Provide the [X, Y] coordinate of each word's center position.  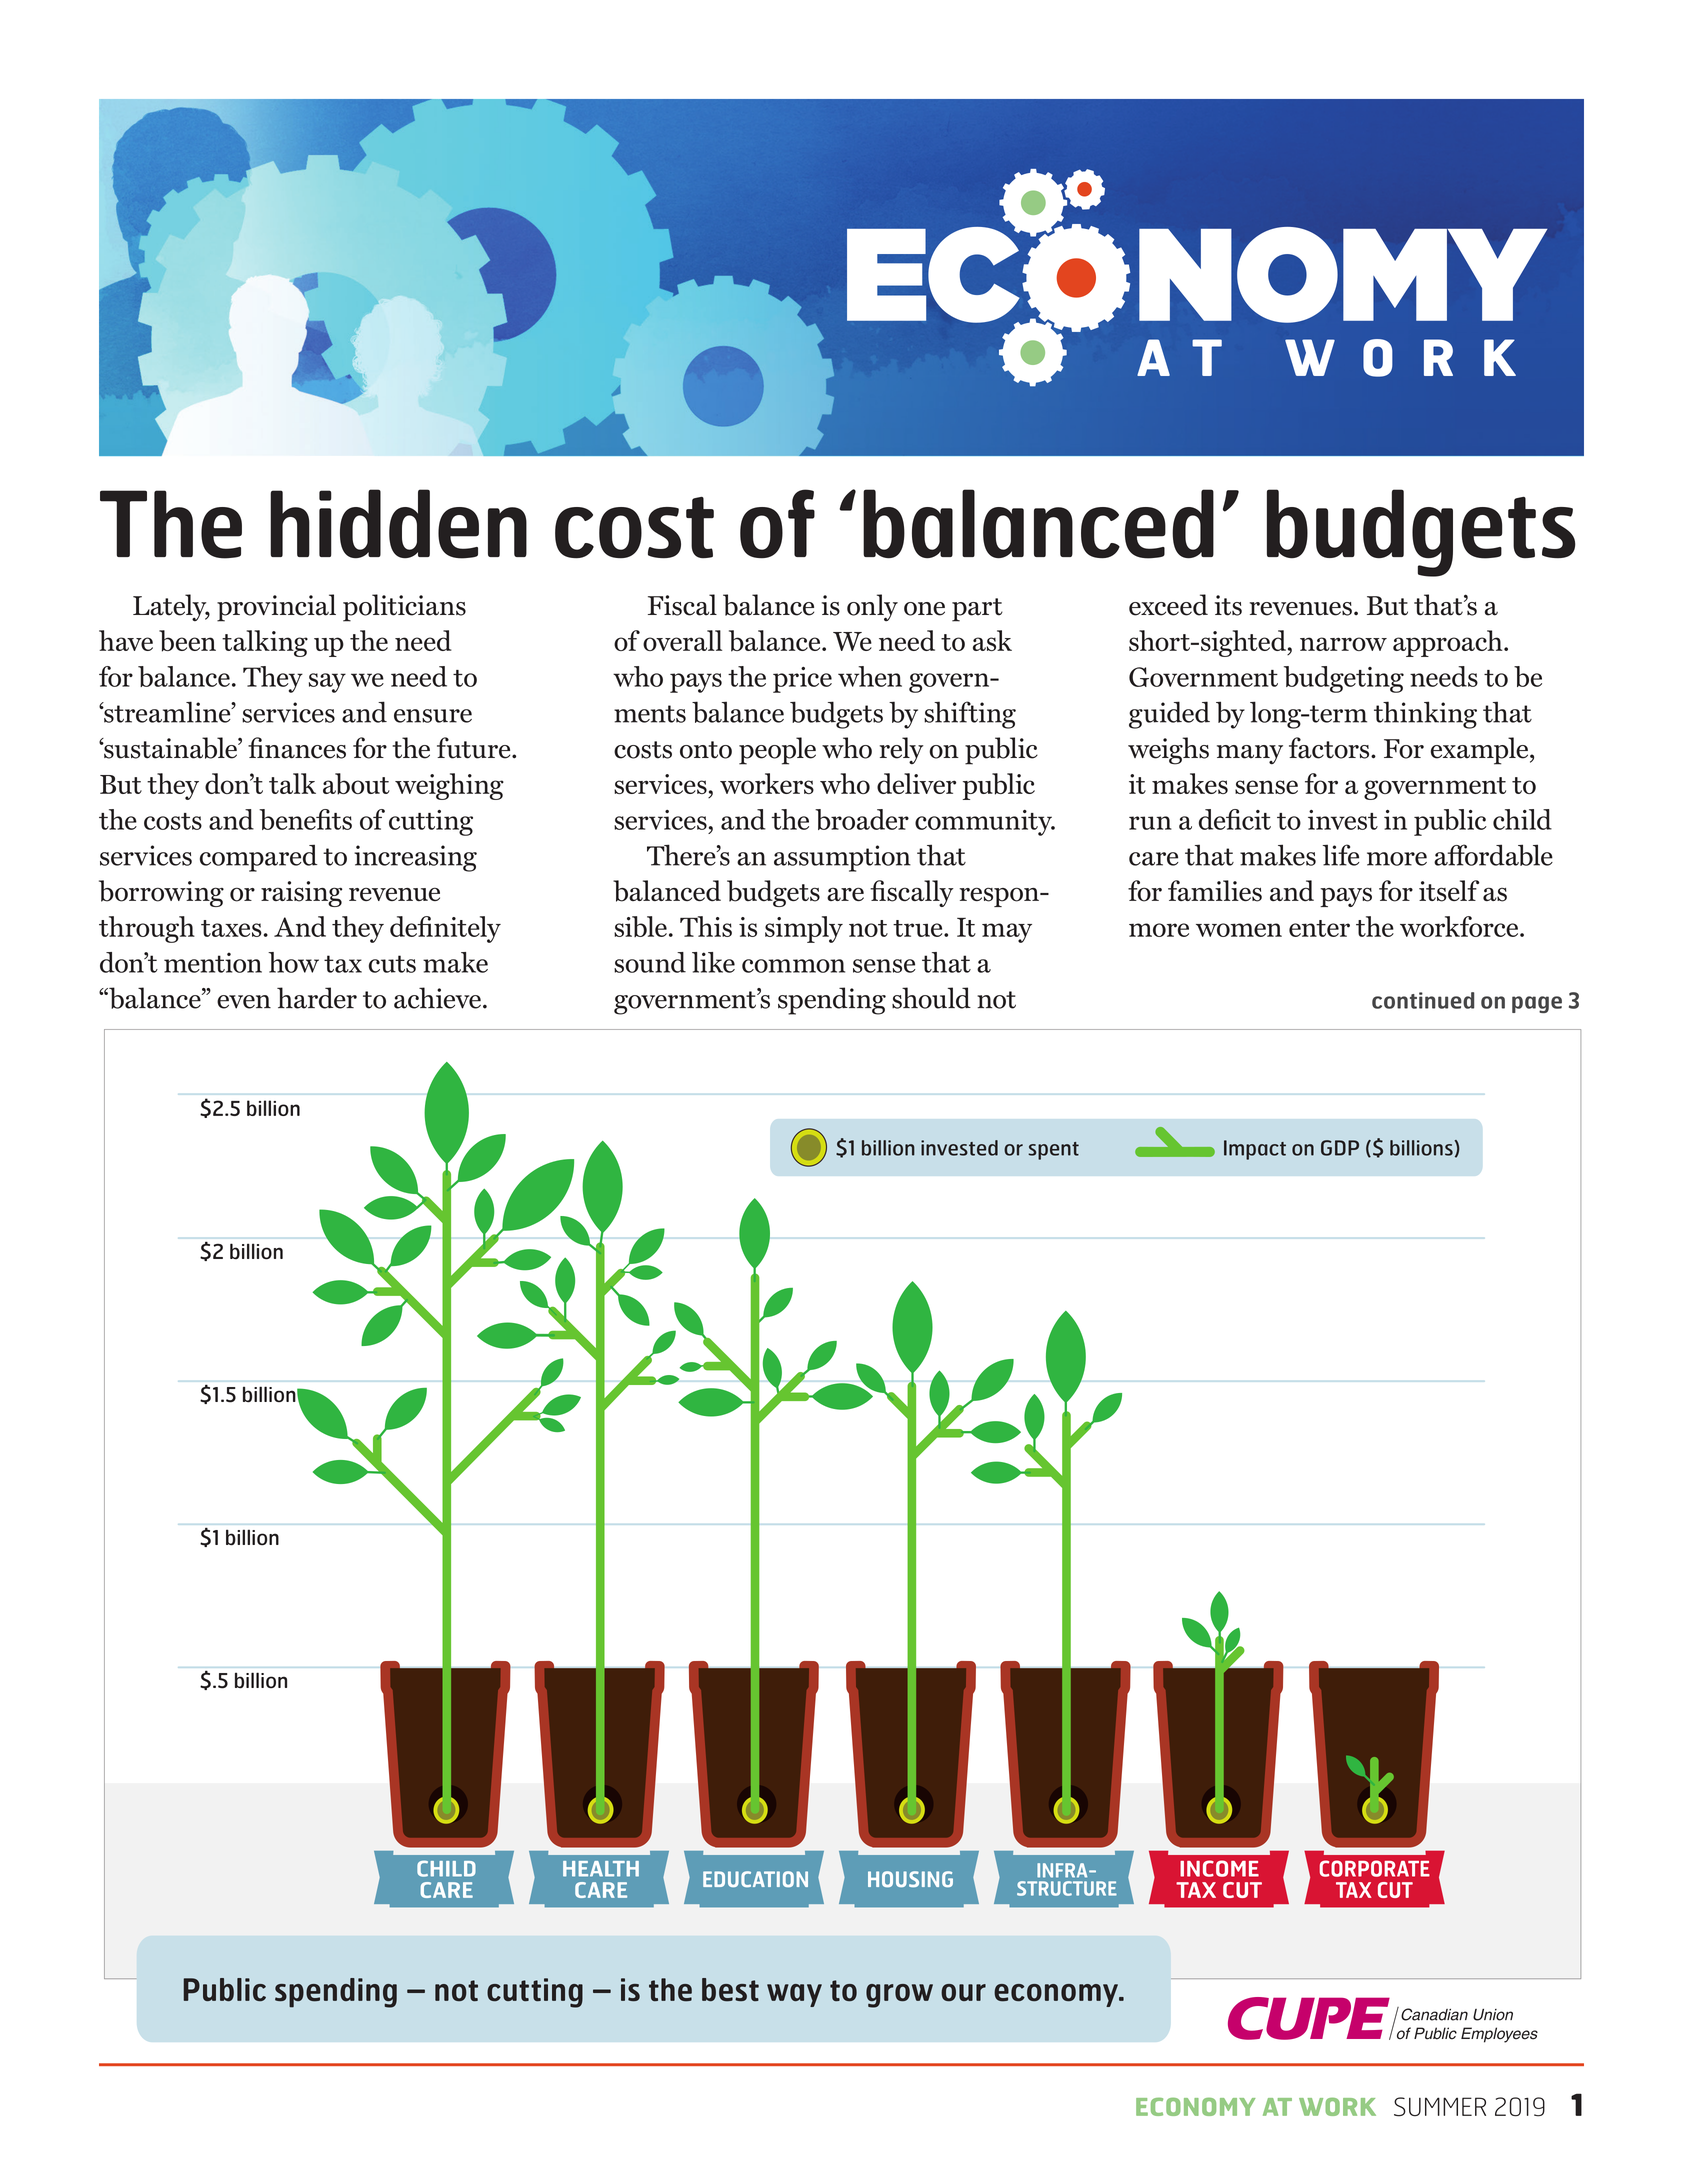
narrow [1343, 644]
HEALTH [601, 1869]
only [872, 607]
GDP [1340, 1148]
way [794, 1995]
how [293, 962]
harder [317, 998]
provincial [276, 608]
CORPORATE [1374, 1868]
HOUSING [910, 1879]
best [730, 1990]
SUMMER [1440, 2107]
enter [1319, 928]
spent [1053, 1151]
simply [804, 929]
